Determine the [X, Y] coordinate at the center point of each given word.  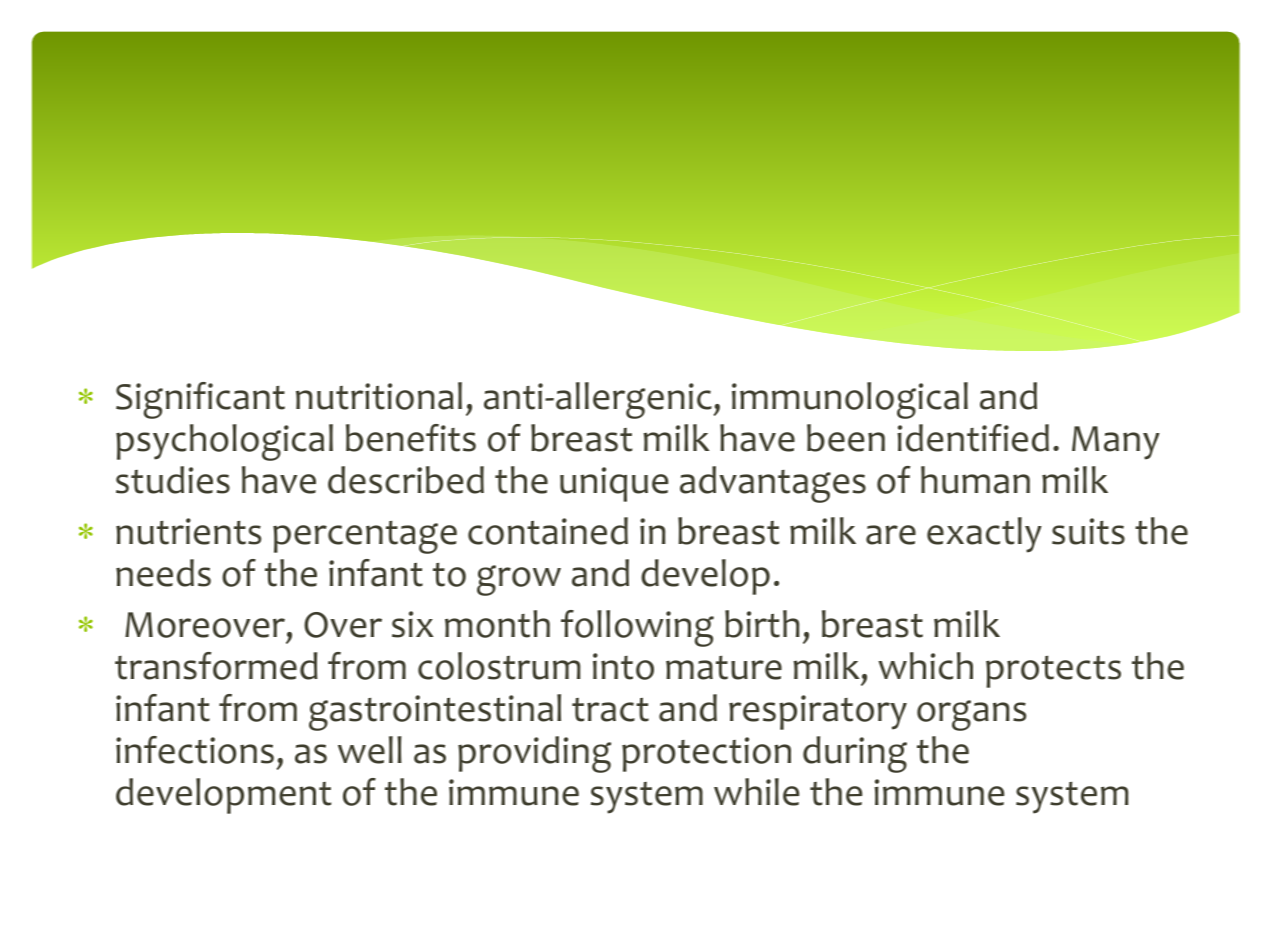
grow [519, 580]
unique [614, 484]
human [975, 480]
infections [195, 750]
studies [173, 480]
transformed [216, 666]
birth [762, 624]
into [623, 666]
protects [1053, 672]
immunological [850, 400]
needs [163, 573]
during [855, 754]
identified [973, 438]
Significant [200, 400]
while [756, 792]
